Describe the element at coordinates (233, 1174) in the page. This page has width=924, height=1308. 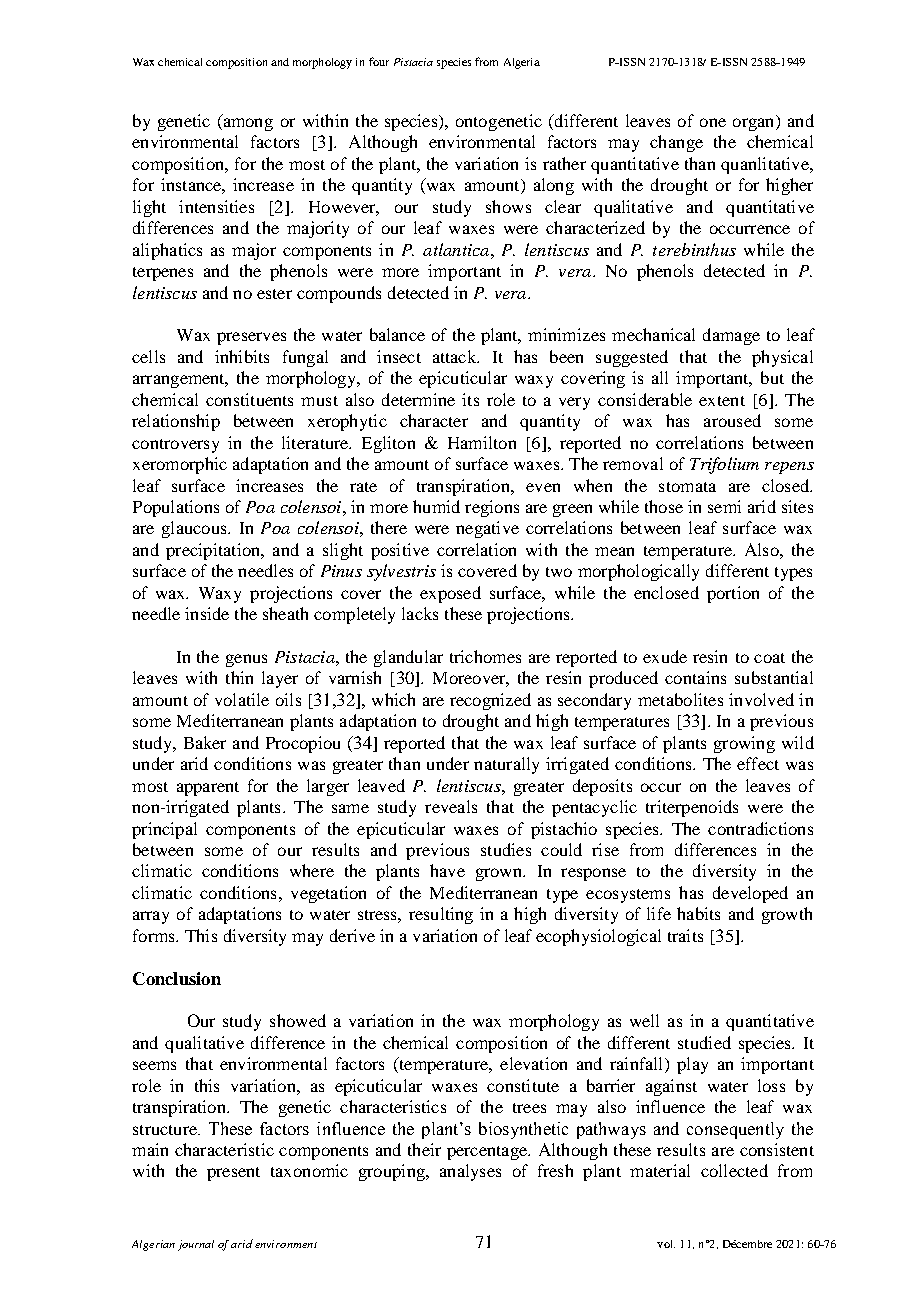
I see `present` at that location.
